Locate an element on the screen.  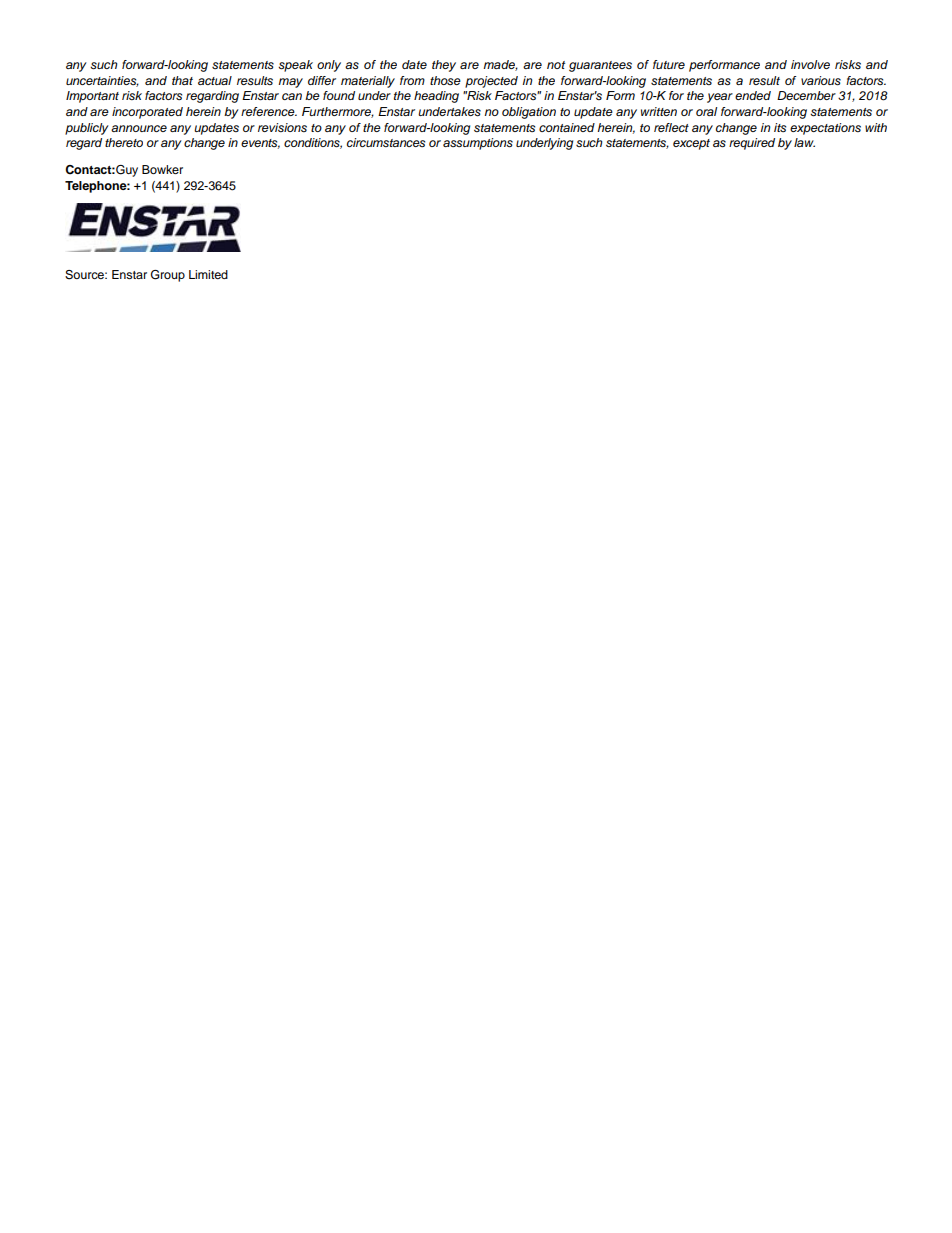
they is located at coordinates (444, 66).
